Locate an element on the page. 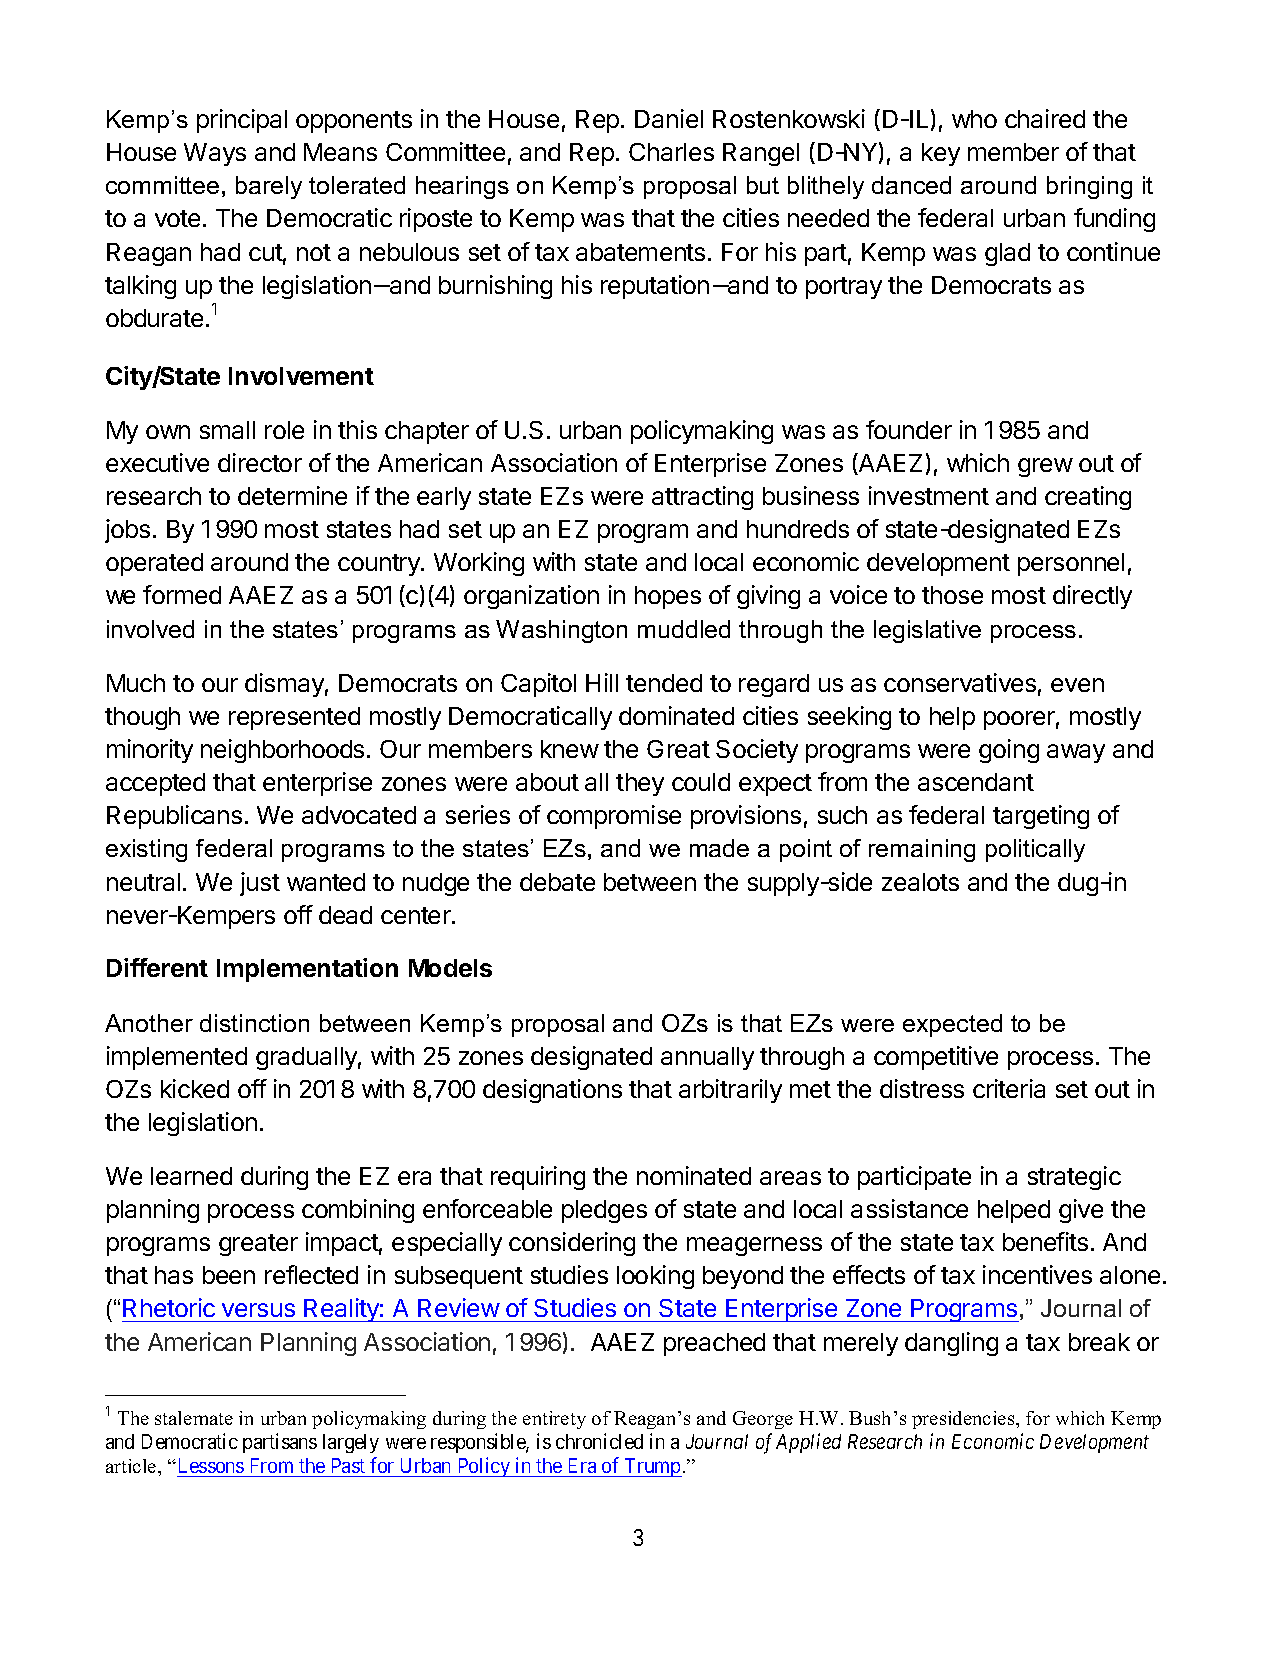  Ways is located at coordinates (215, 154).
